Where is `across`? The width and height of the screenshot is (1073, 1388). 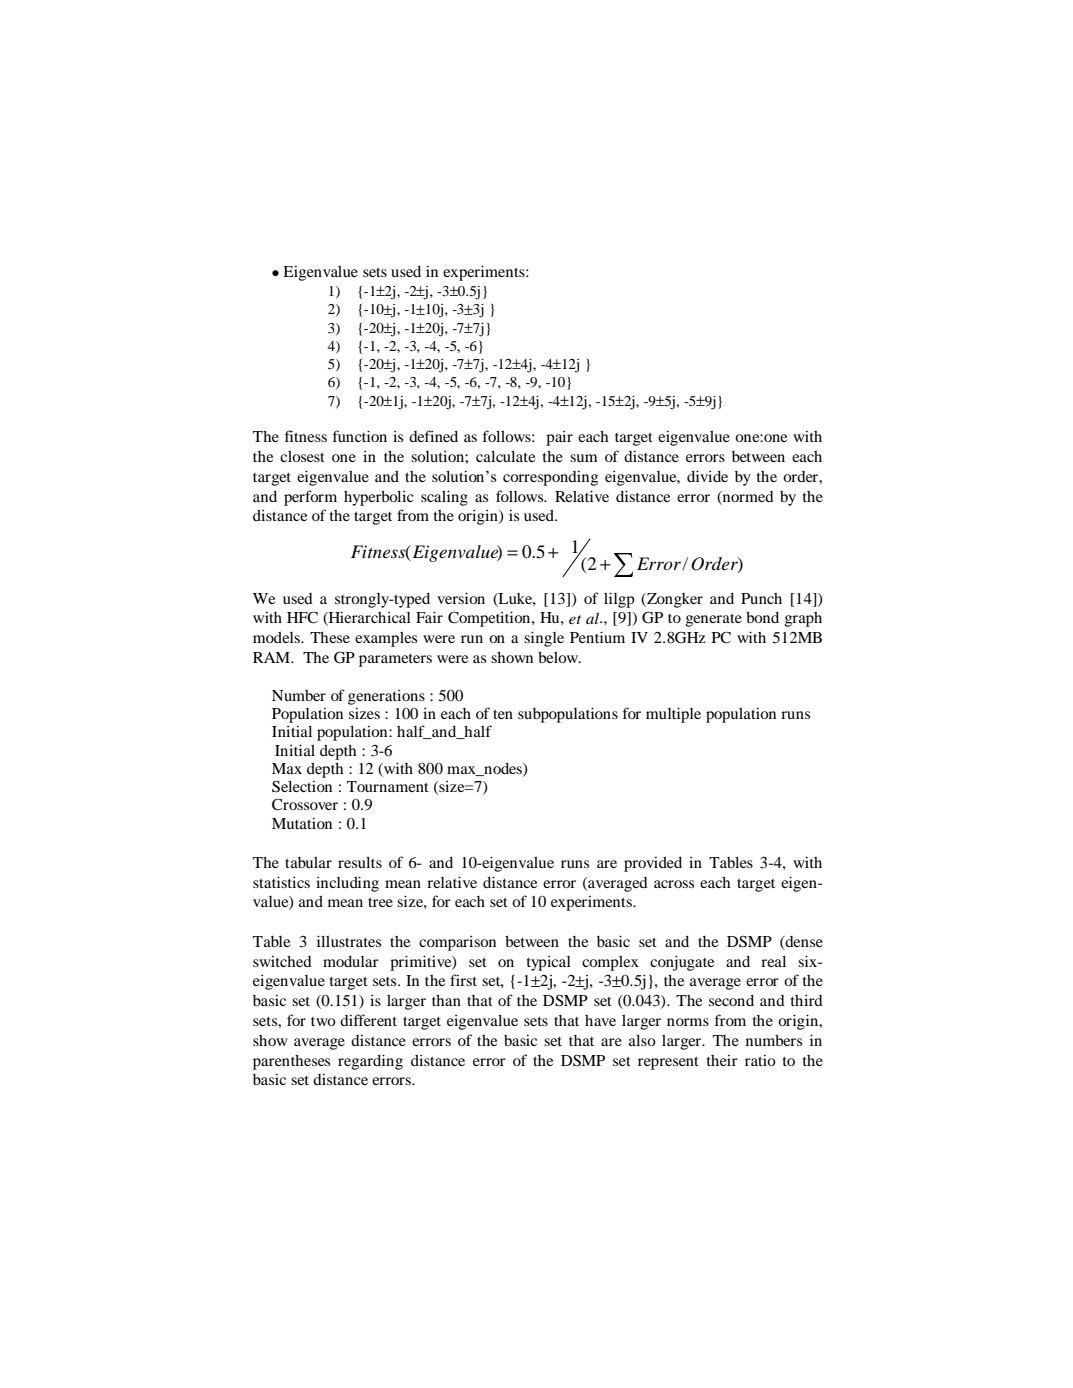 across is located at coordinates (674, 884).
